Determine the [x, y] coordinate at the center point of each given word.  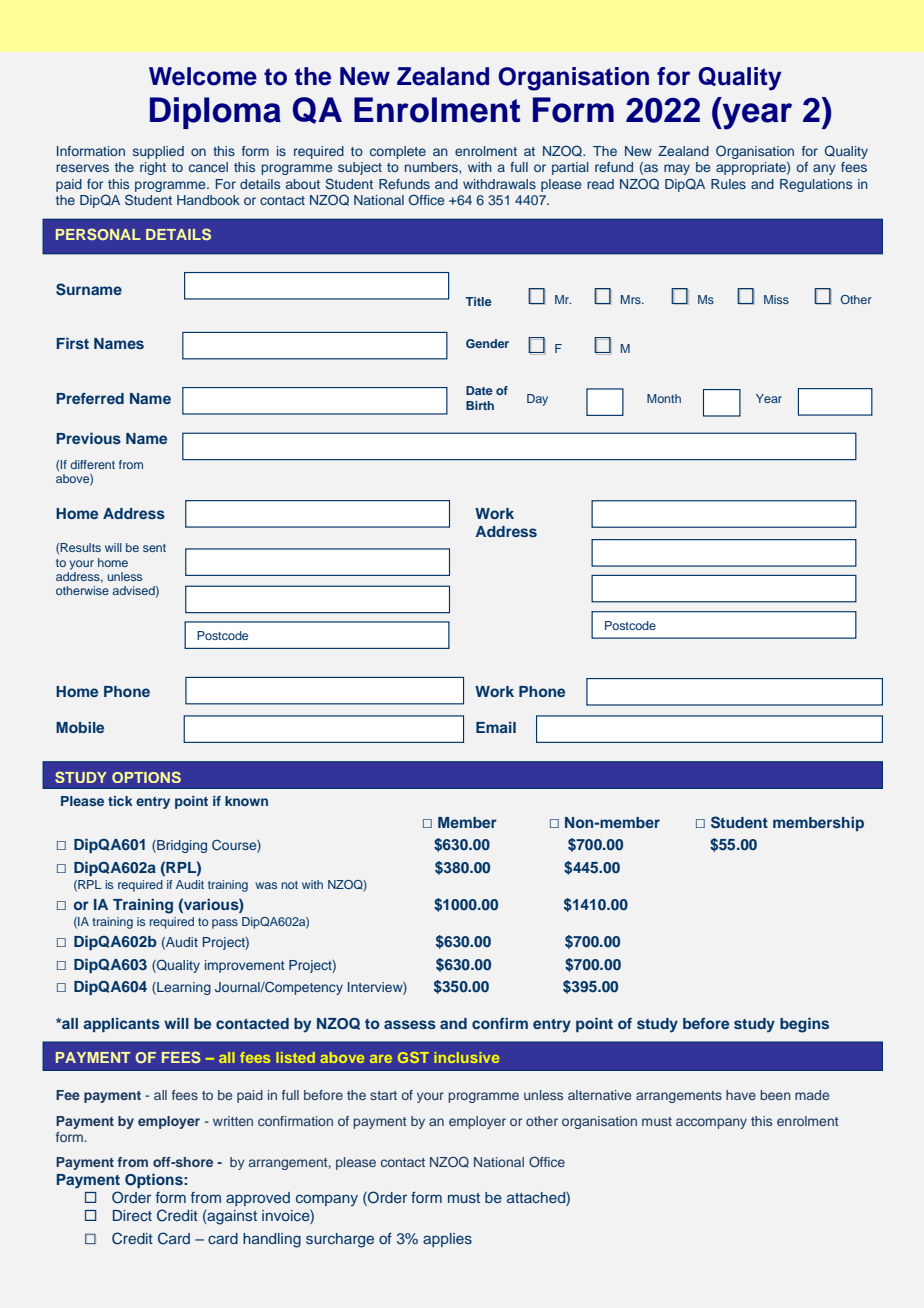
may [677, 169]
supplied [158, 152]
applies [447, 1240]
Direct [132, 1215]
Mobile [80, 727]
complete [398, 152]
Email [496, 727]
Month [664, 398]
